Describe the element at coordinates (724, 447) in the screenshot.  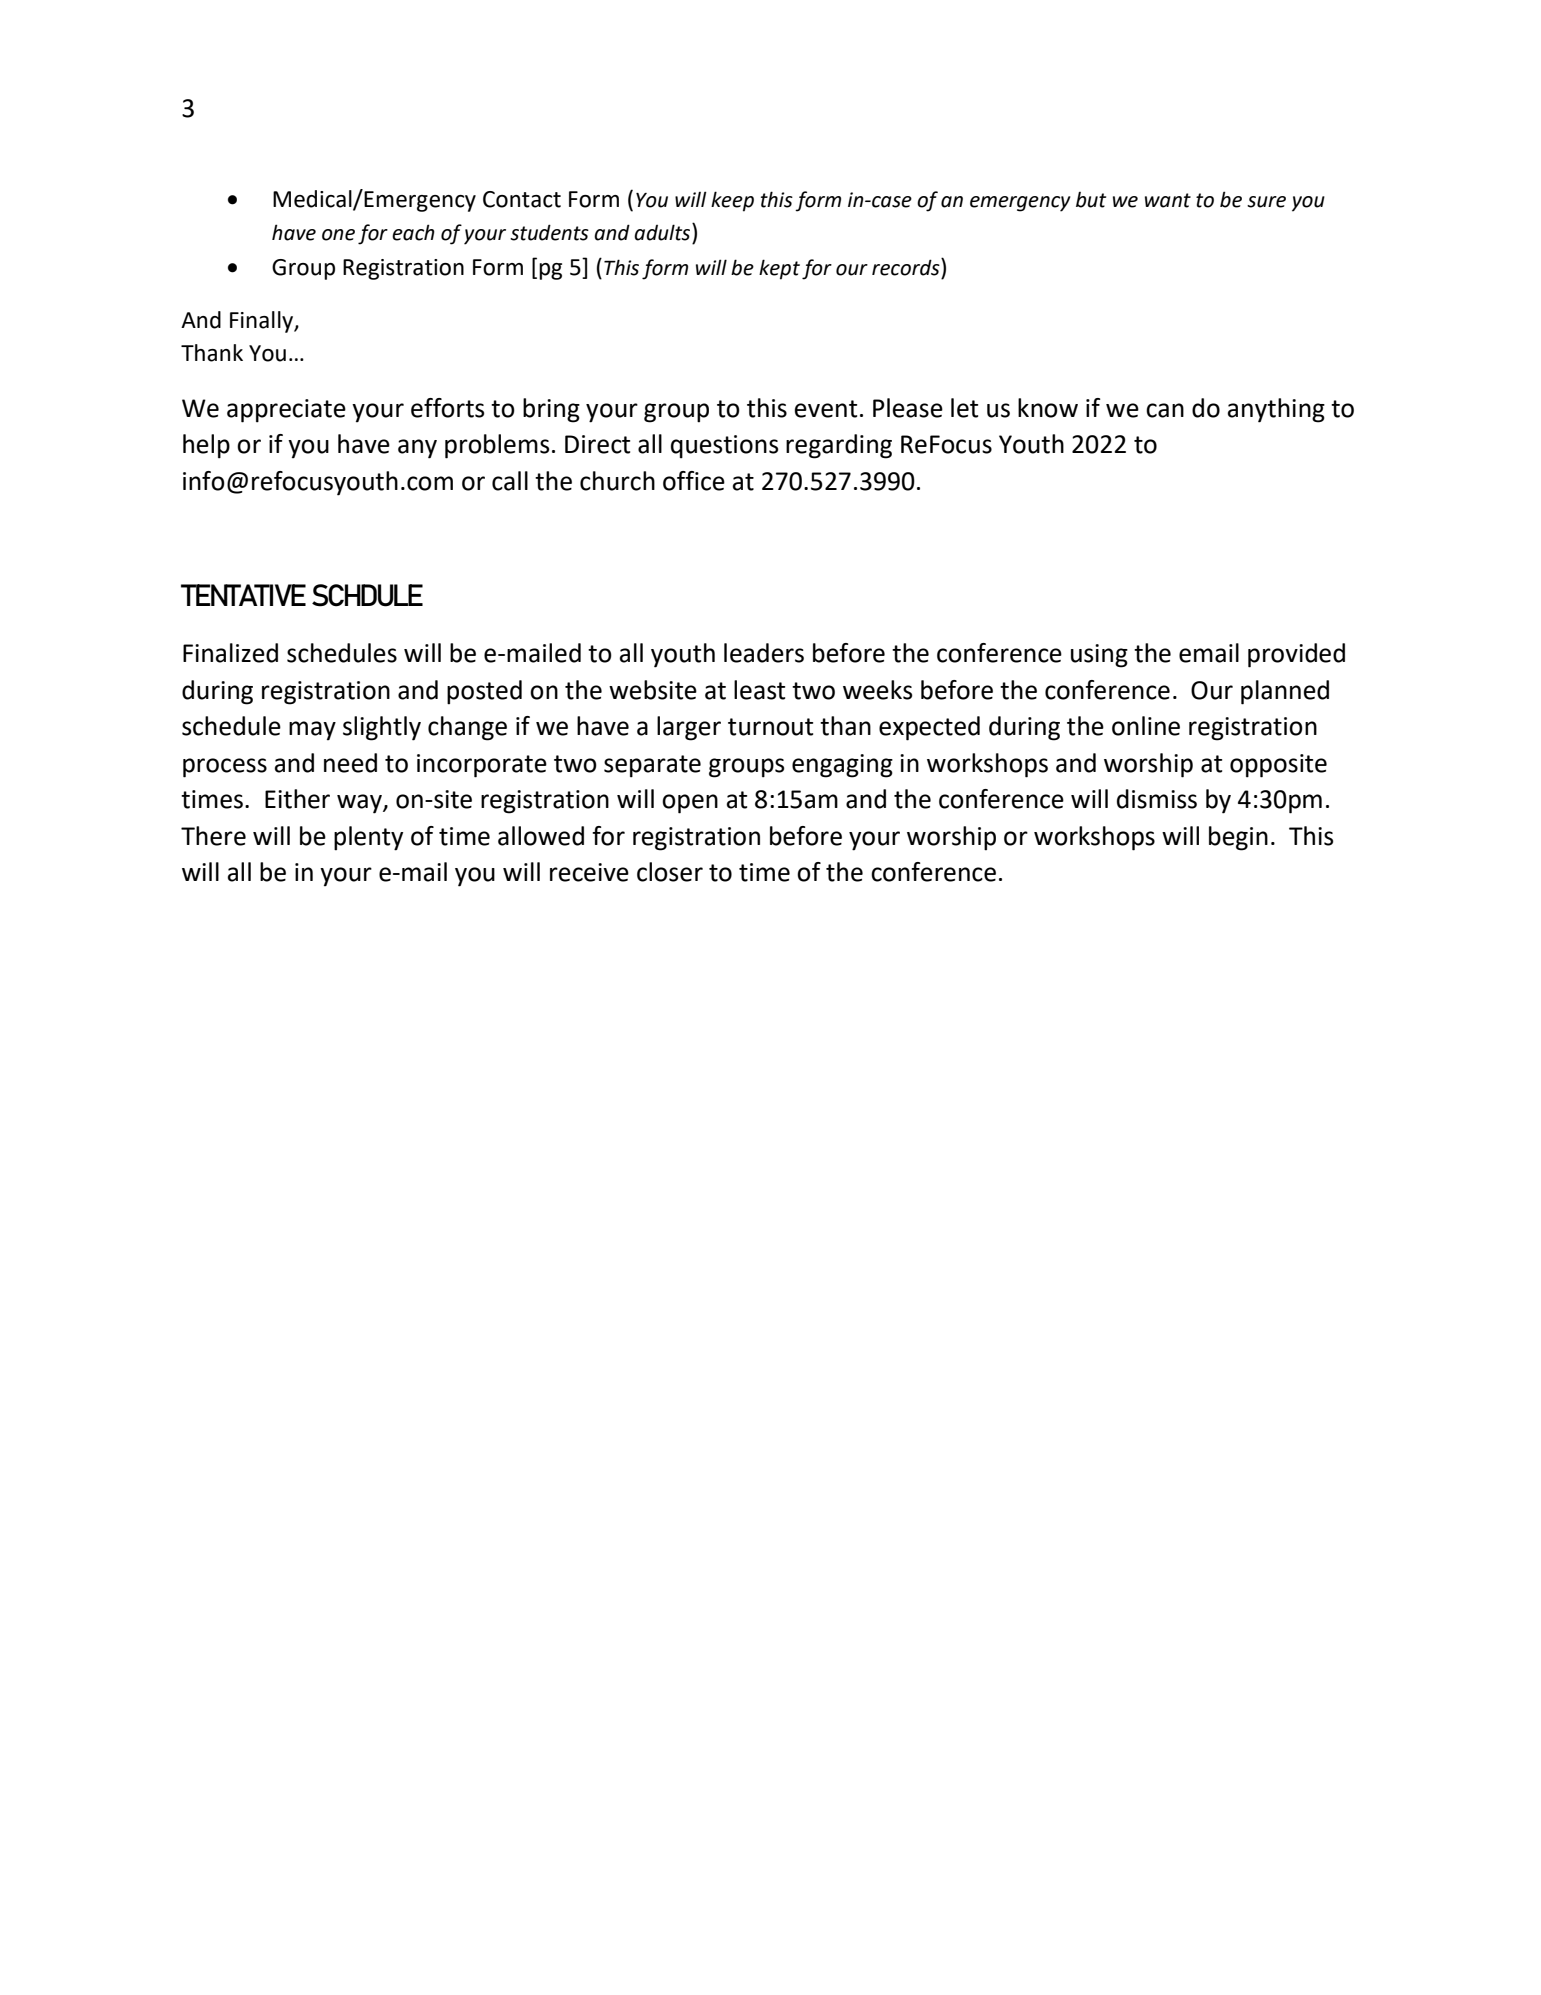
I see `questions` at that location.
